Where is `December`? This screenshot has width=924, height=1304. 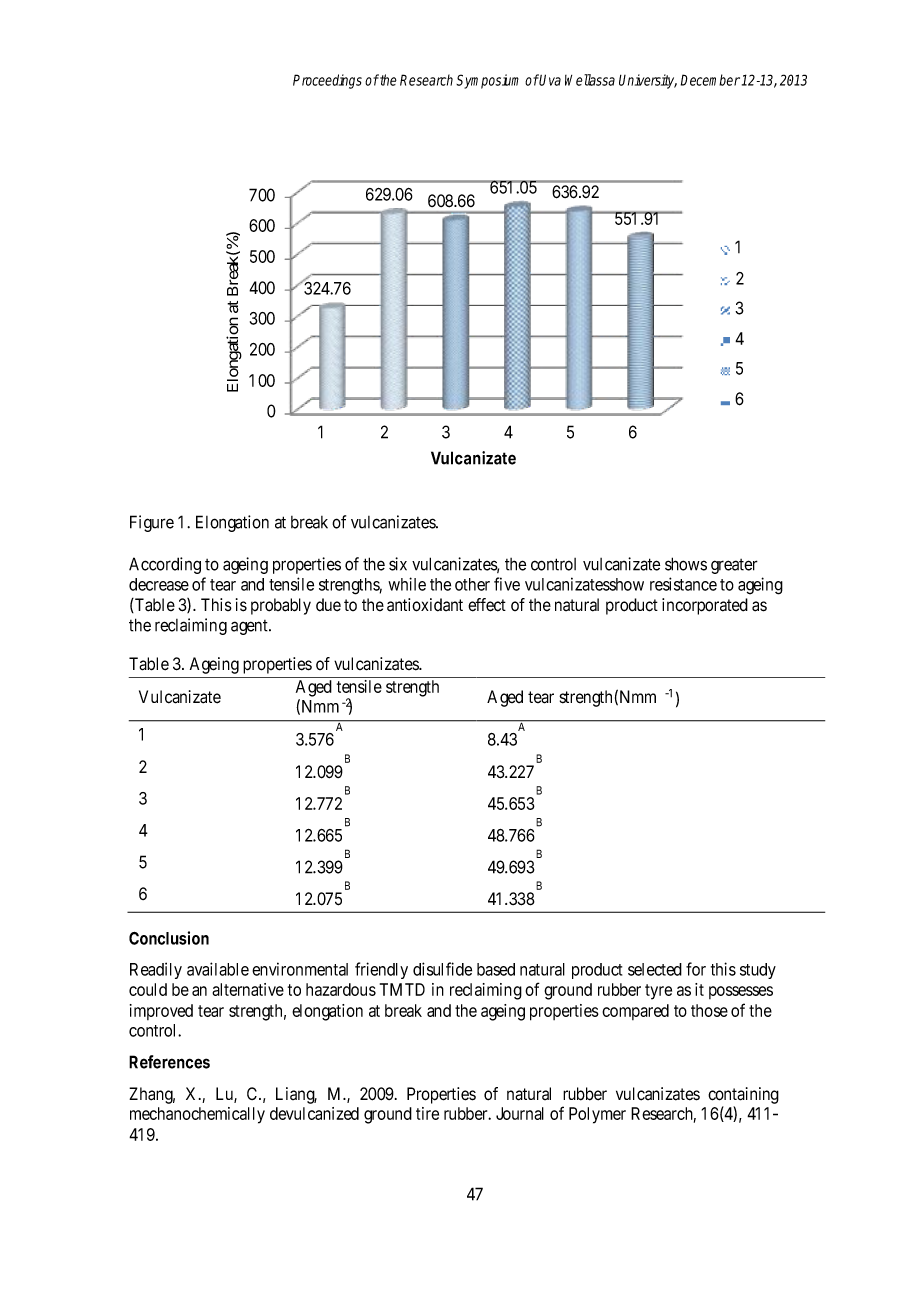 December is located at coordinates (710, 80).
